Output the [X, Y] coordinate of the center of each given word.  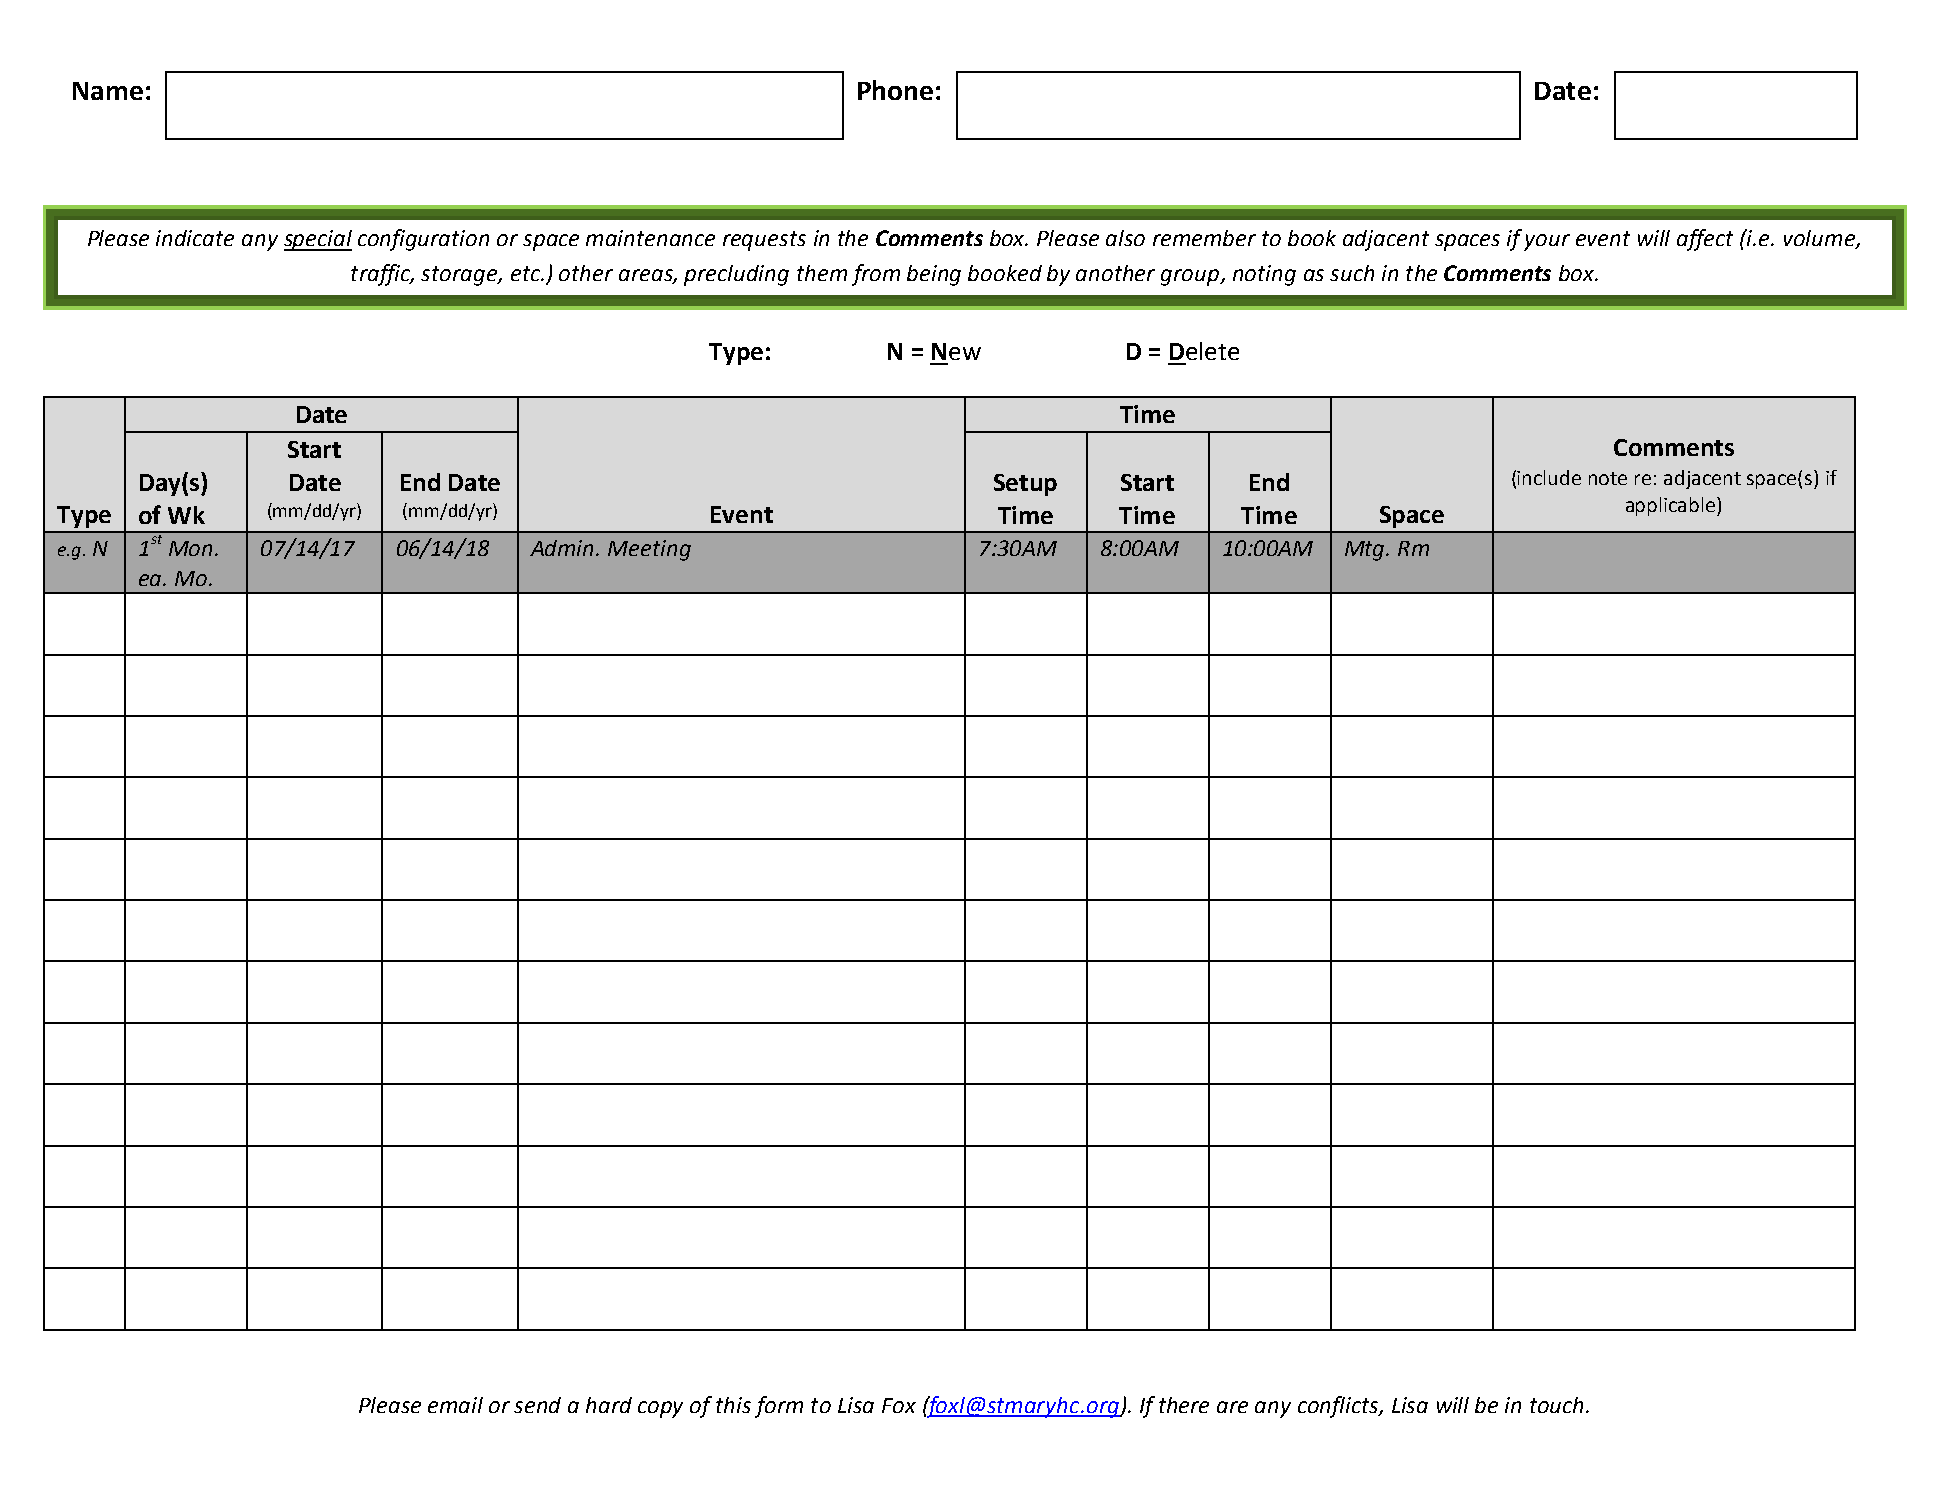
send [537, 1405]
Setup [1025, 485]
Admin [563, 548]
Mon [190, 548]
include [1549, 477]
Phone [895, 90]
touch [1556, 1405]
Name [108, 91]
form [779, 1407]
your [1547, 242]
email [455, 1405]
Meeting [649, 550]
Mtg [1366, 551]
